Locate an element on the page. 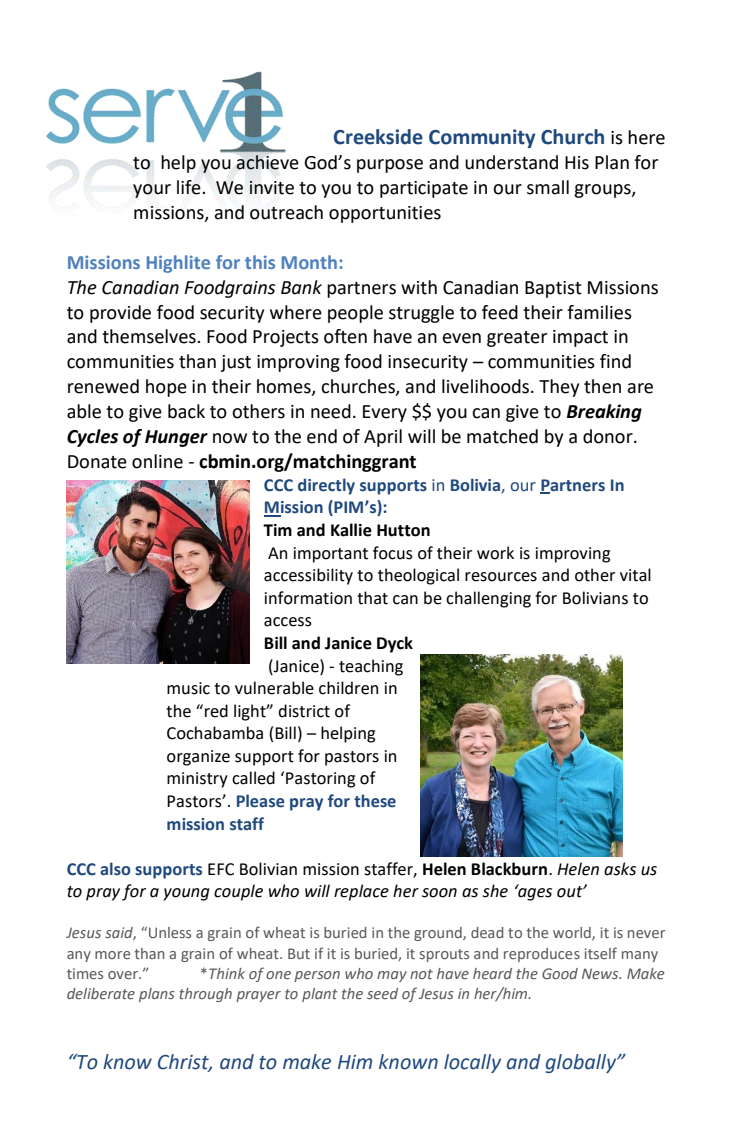 The width and height of the image is (733, 1132). Every is located at coordinates (385, 413).
